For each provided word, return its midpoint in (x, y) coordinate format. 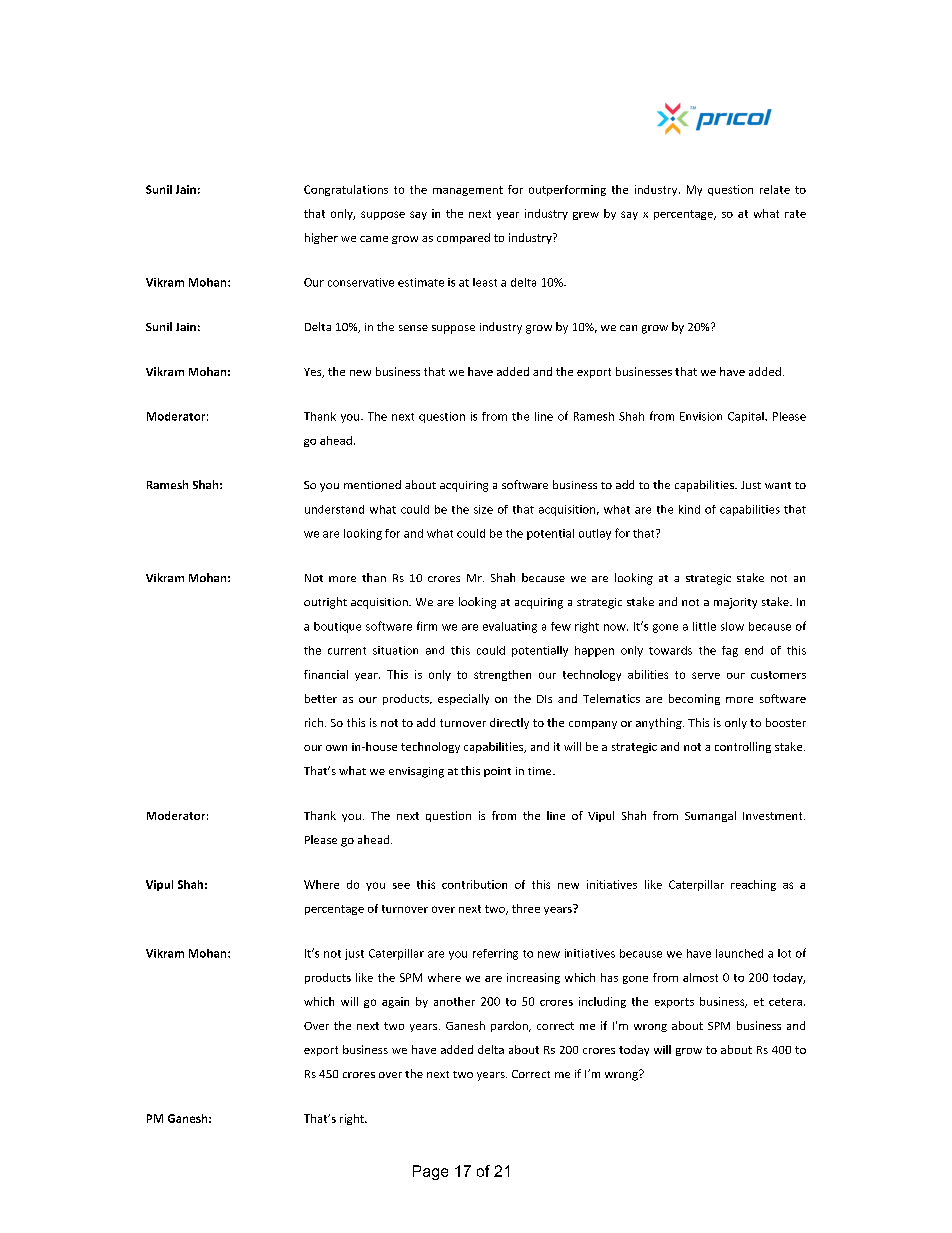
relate (775, 189)
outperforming (567, 190)
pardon (510, 1026)
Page (430, 1172)
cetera (785, 1002)
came (374, 239)
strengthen (502, 675)
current (347, 651)
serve (706, 675)
